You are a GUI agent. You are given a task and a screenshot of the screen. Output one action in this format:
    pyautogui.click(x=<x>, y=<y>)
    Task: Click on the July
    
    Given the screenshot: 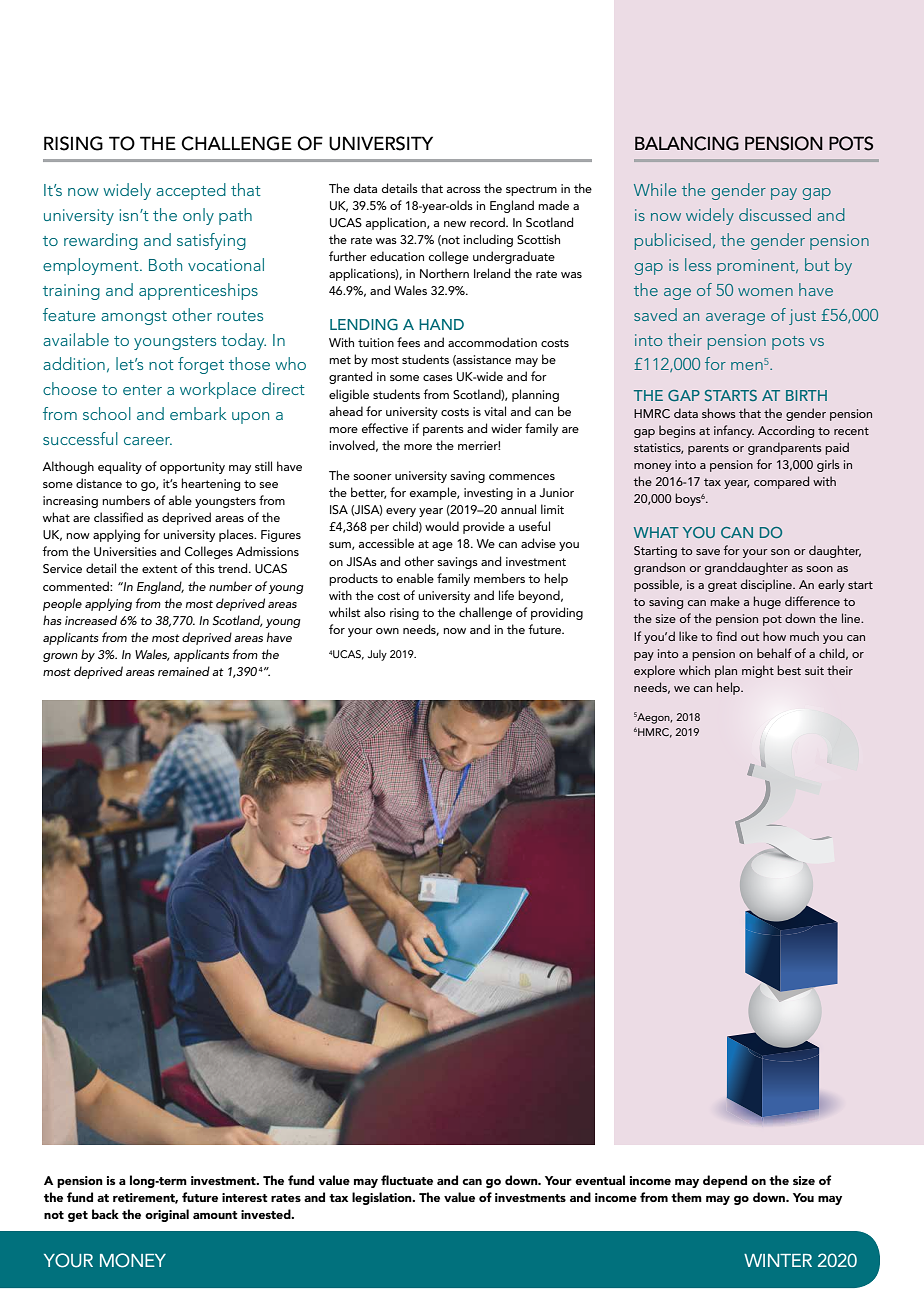 What is the action you would take?
    pyautogui.click(x=377, y=655)
